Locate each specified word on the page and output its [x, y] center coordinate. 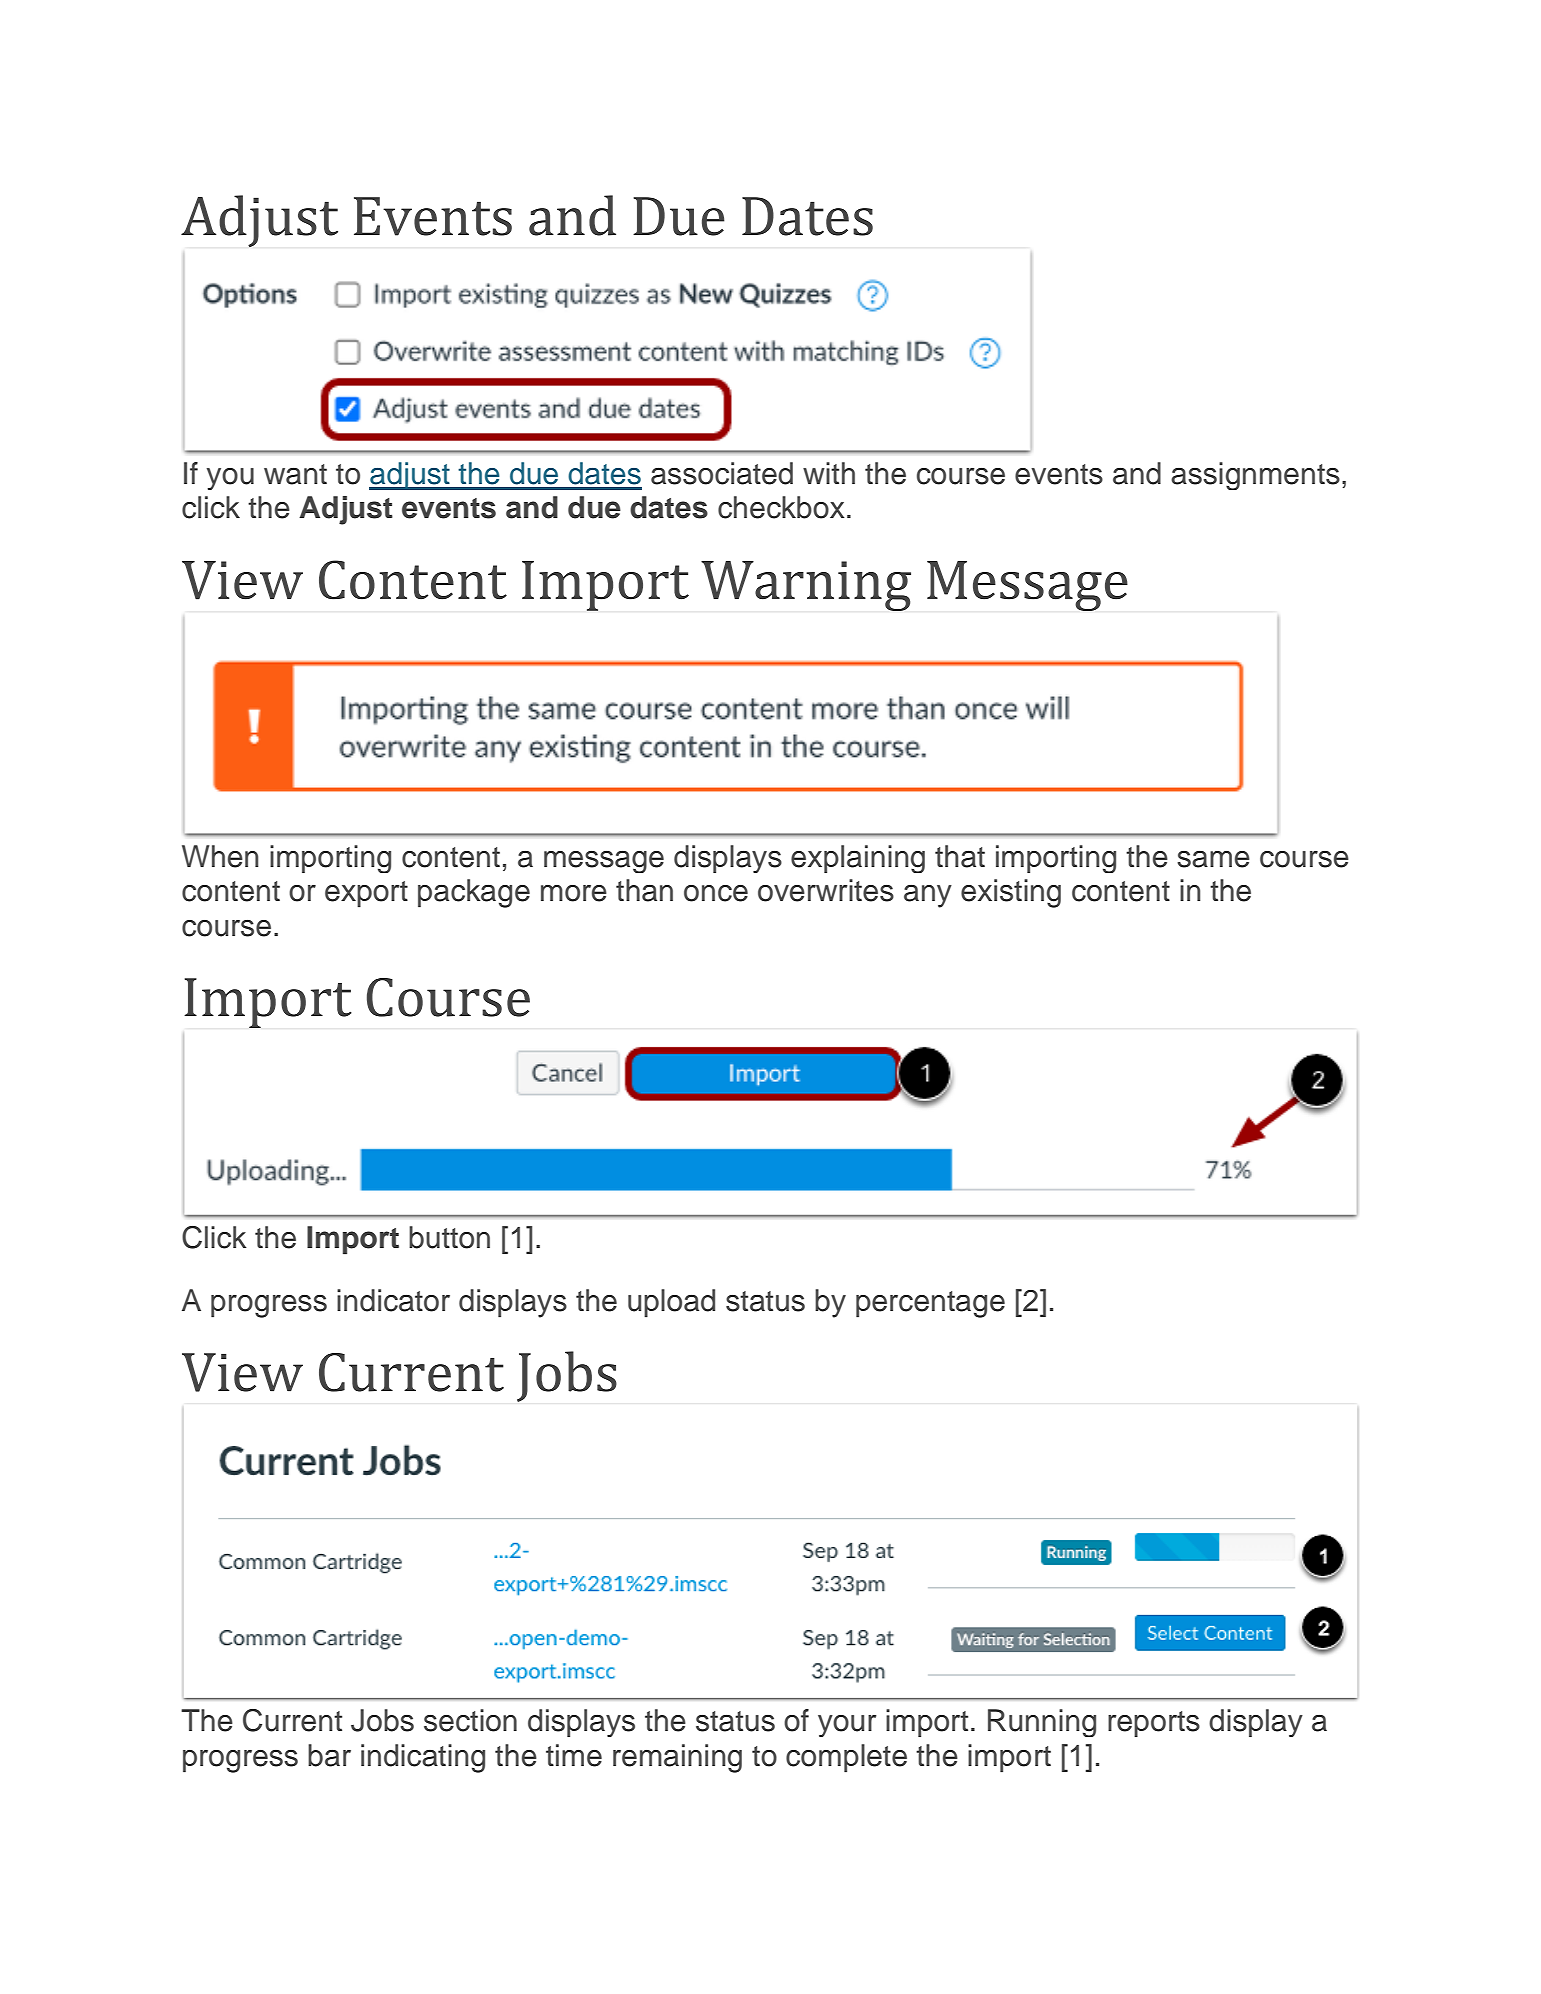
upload [671, 1303]
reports [1154, 1724]
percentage [930, 1304]
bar [329, 1755]
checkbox [781, 507]
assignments [1255, 476]
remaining [677, 1758]
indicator [393, 1300]
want [295, 474]
